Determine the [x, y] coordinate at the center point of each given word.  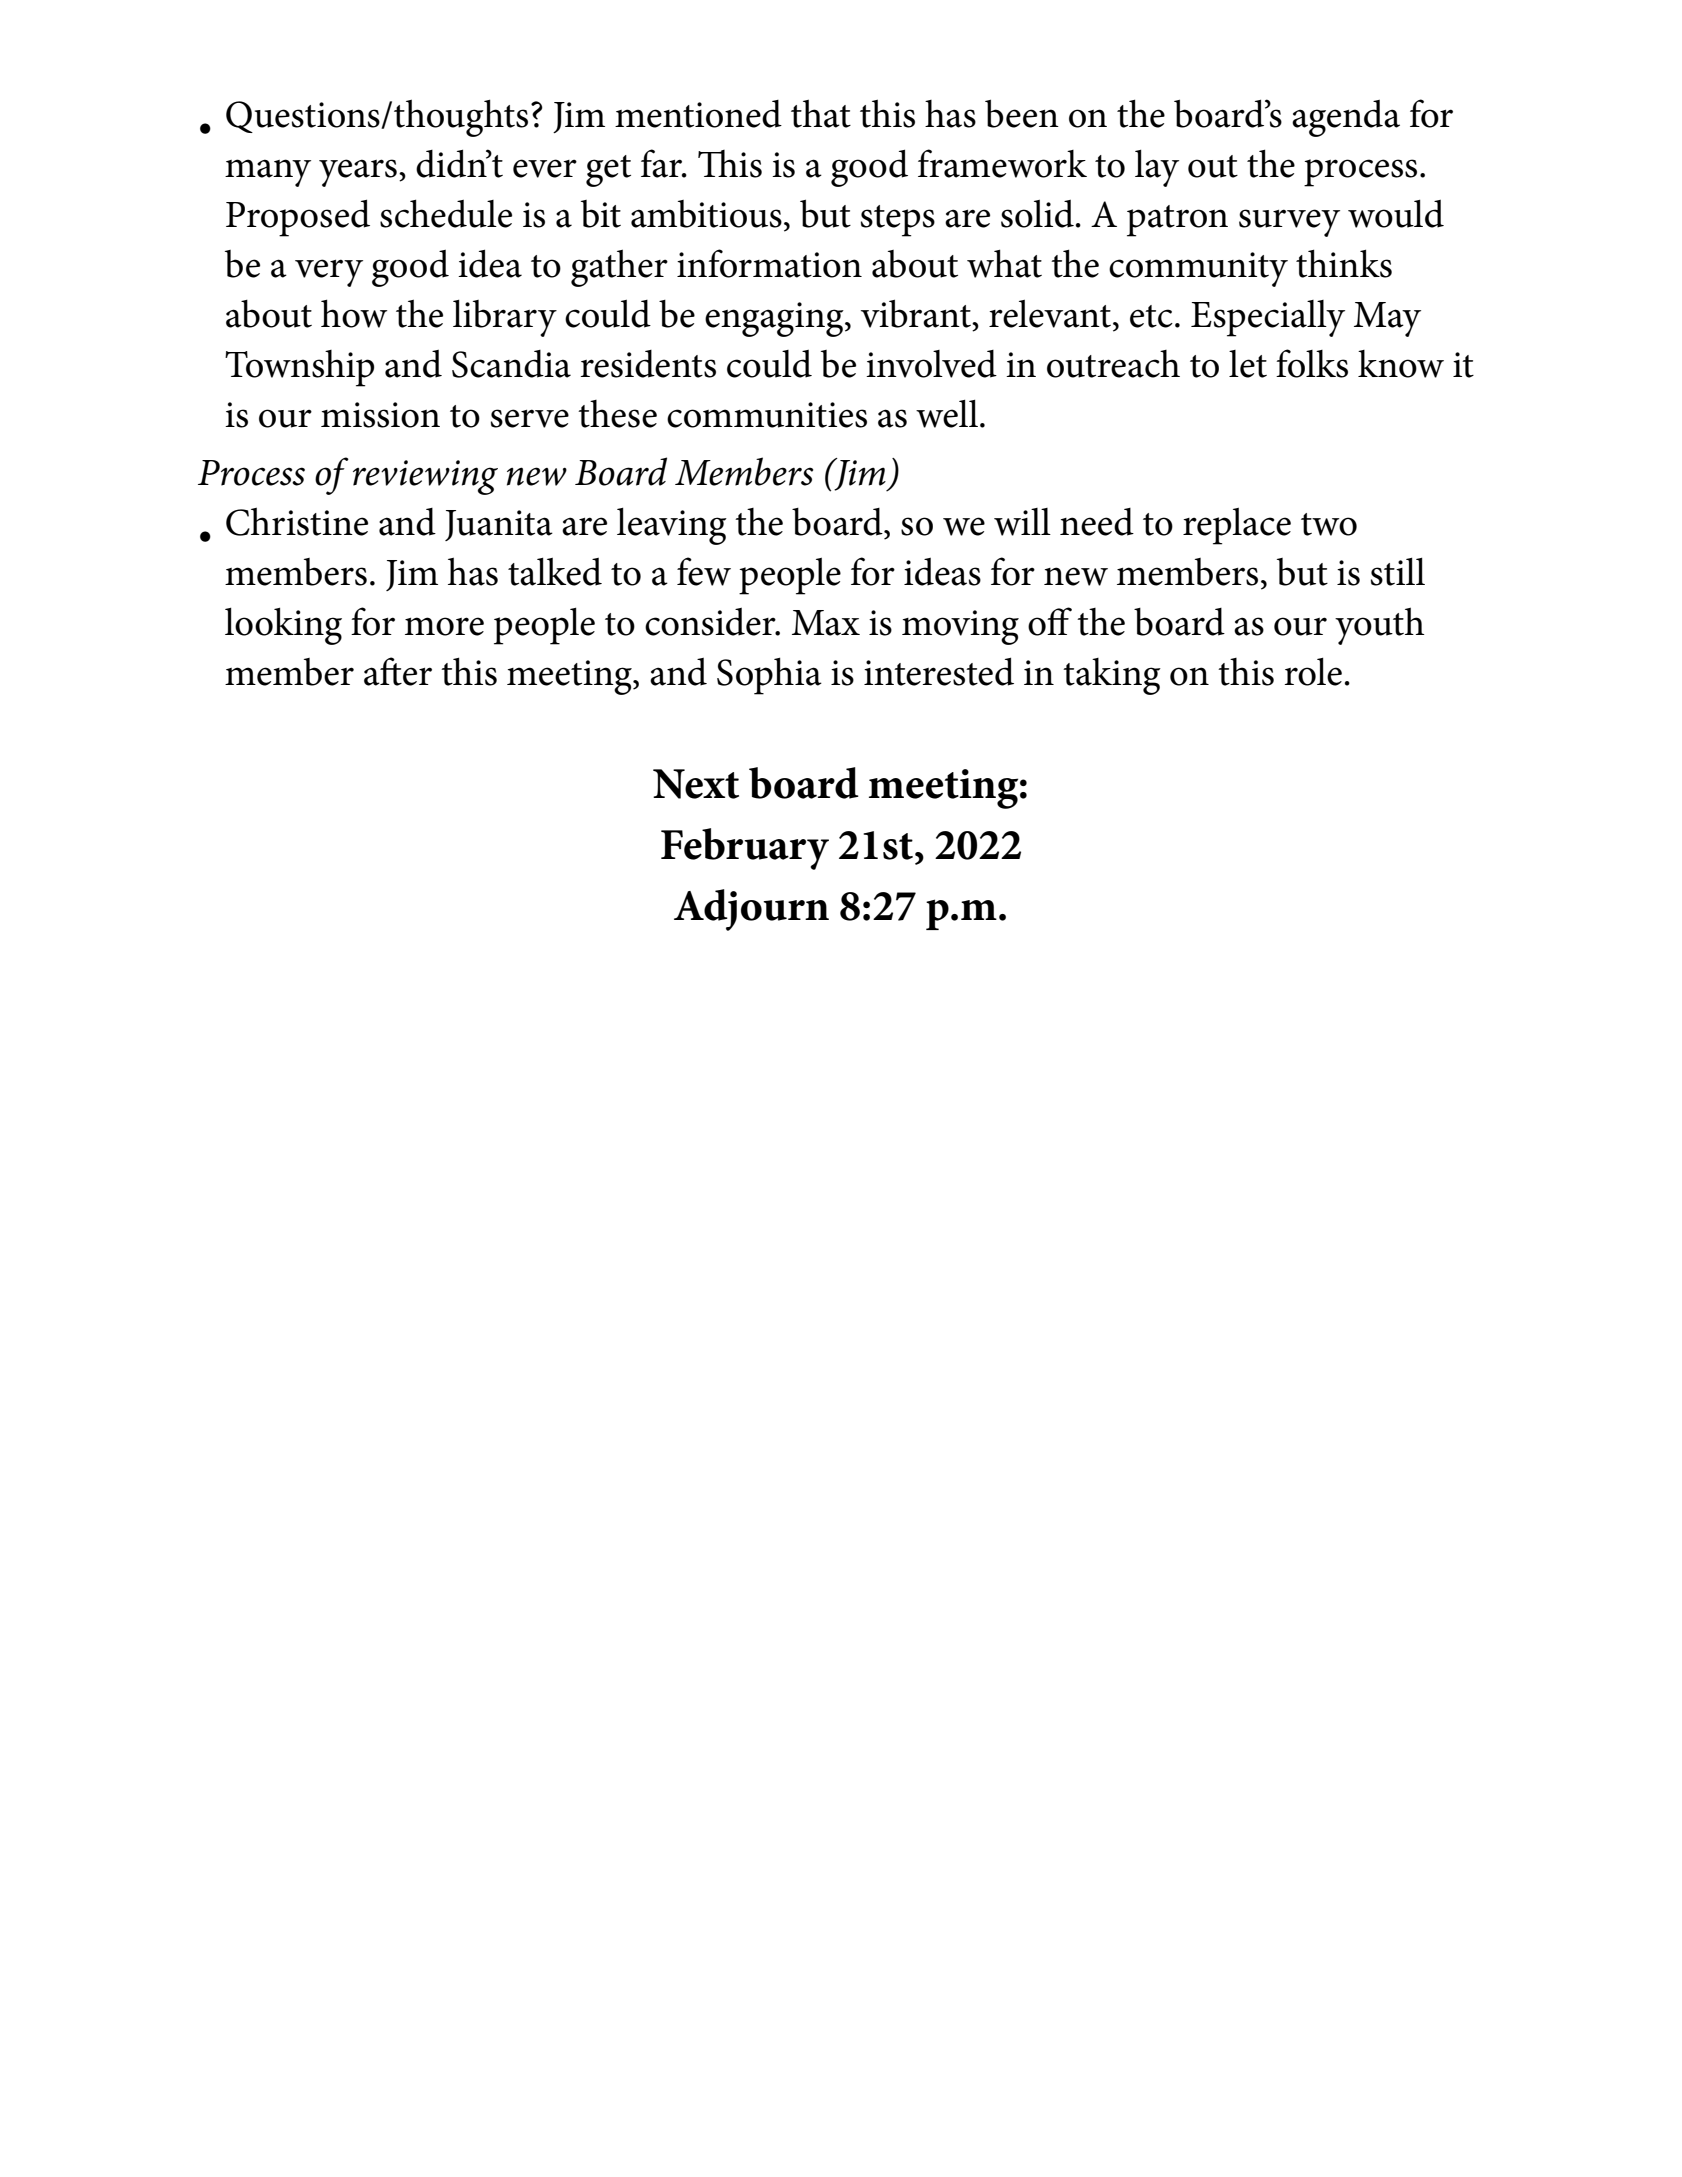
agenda [1346, 118]
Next [696, 784]
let [1248, 364]
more [444, 626]
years [358, 173]
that [821, 113]
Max [826, 623]
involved [931, 364]
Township [299, 368]
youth [1379, 626]
